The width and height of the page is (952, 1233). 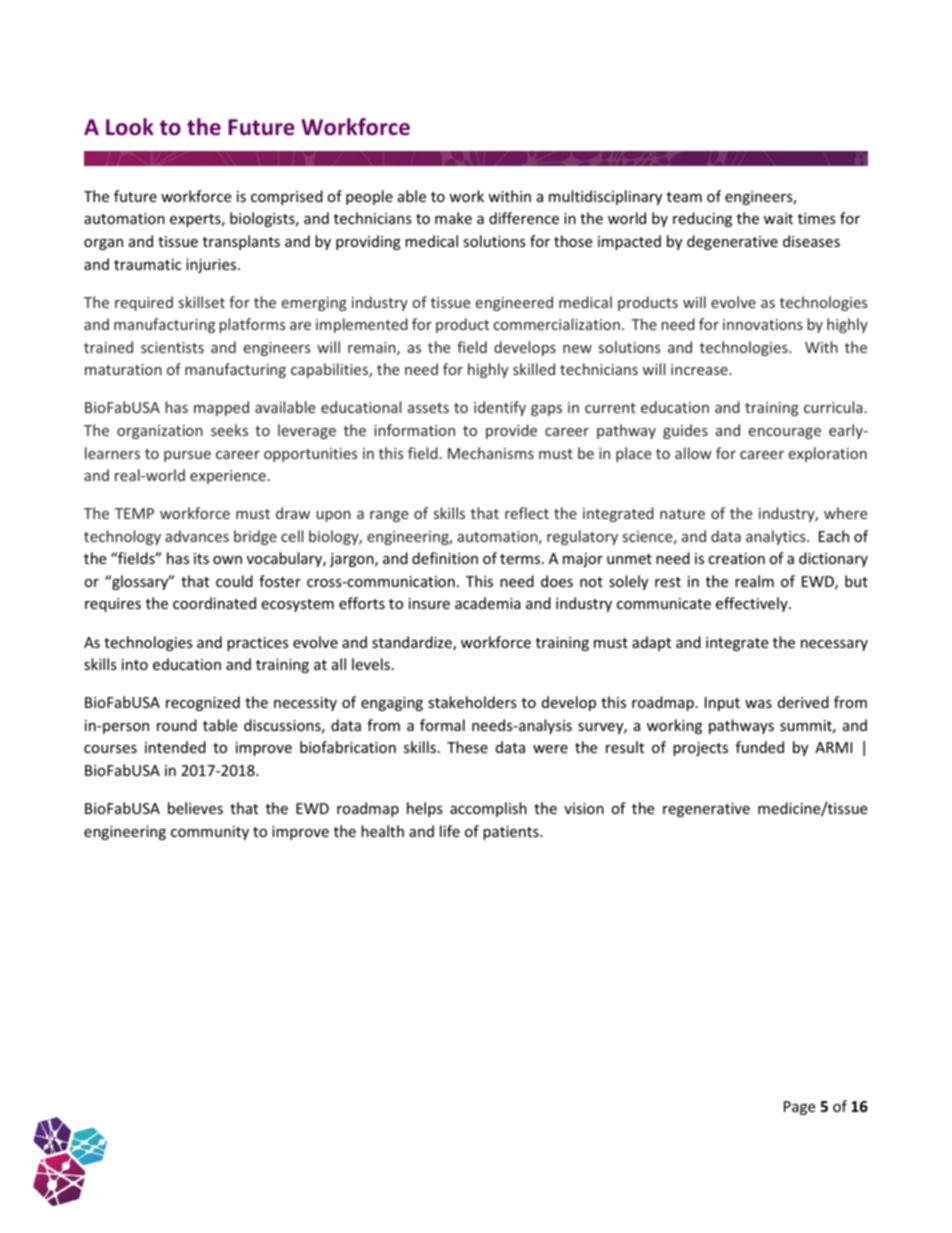 What do you see at coordinates (214, 603) in the page?
I see `coordinated` at bounding box center [214, 603].
